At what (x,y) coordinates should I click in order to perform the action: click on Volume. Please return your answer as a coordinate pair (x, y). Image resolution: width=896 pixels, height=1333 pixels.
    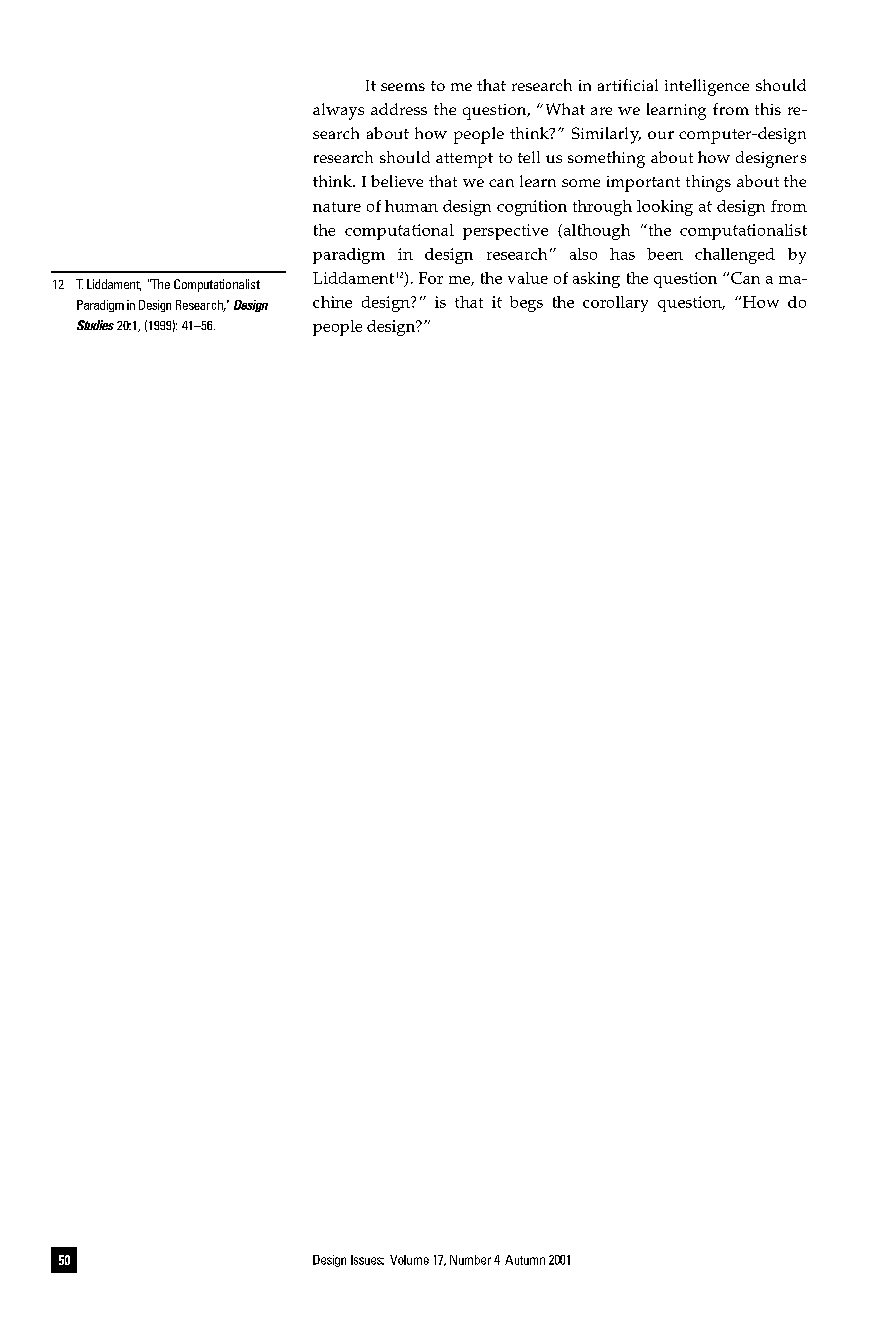
    Looking at the image, I should click on (409, 1260).
